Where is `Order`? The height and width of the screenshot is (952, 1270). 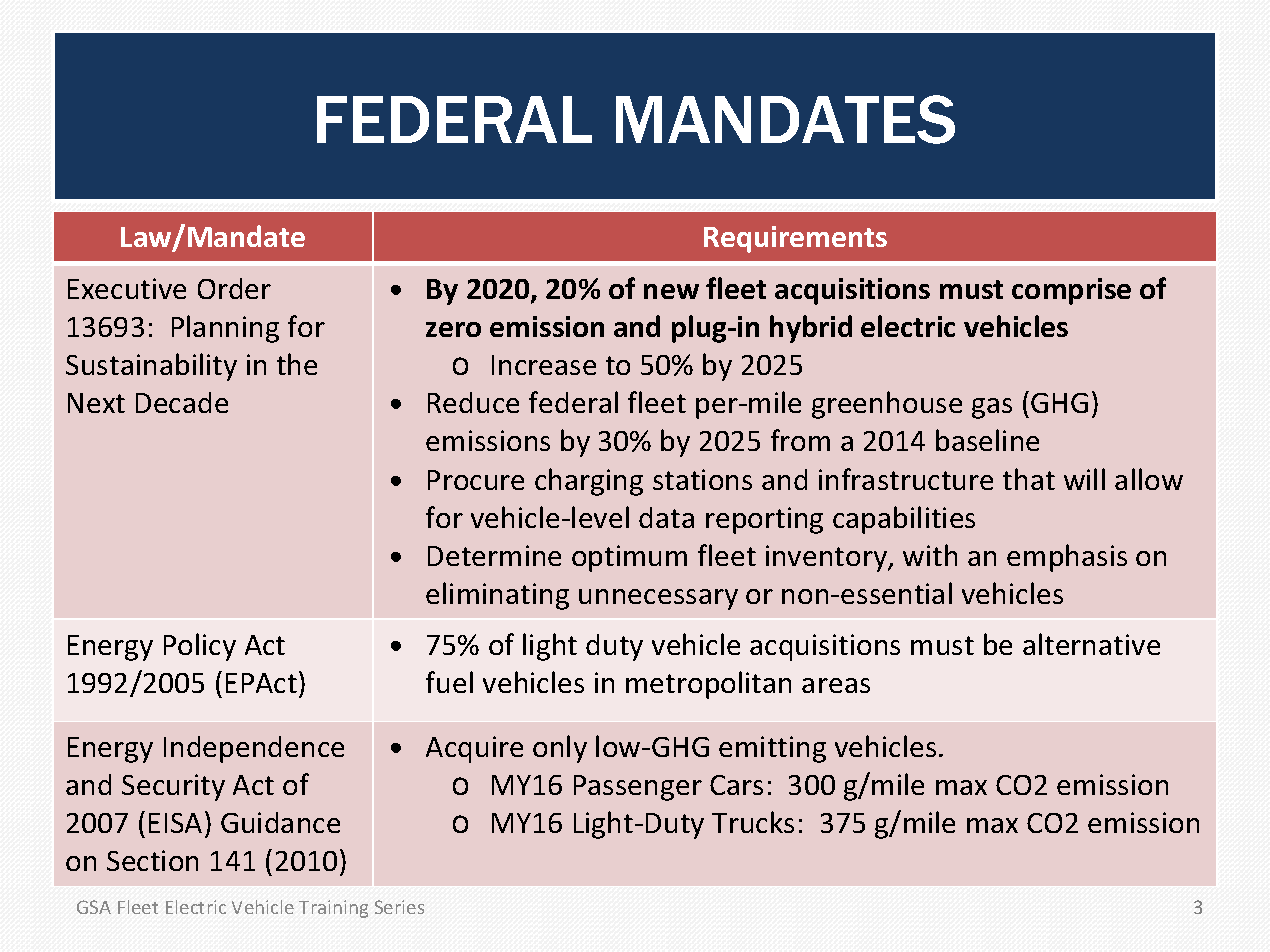 Order is located at coordinates (234, 288).
